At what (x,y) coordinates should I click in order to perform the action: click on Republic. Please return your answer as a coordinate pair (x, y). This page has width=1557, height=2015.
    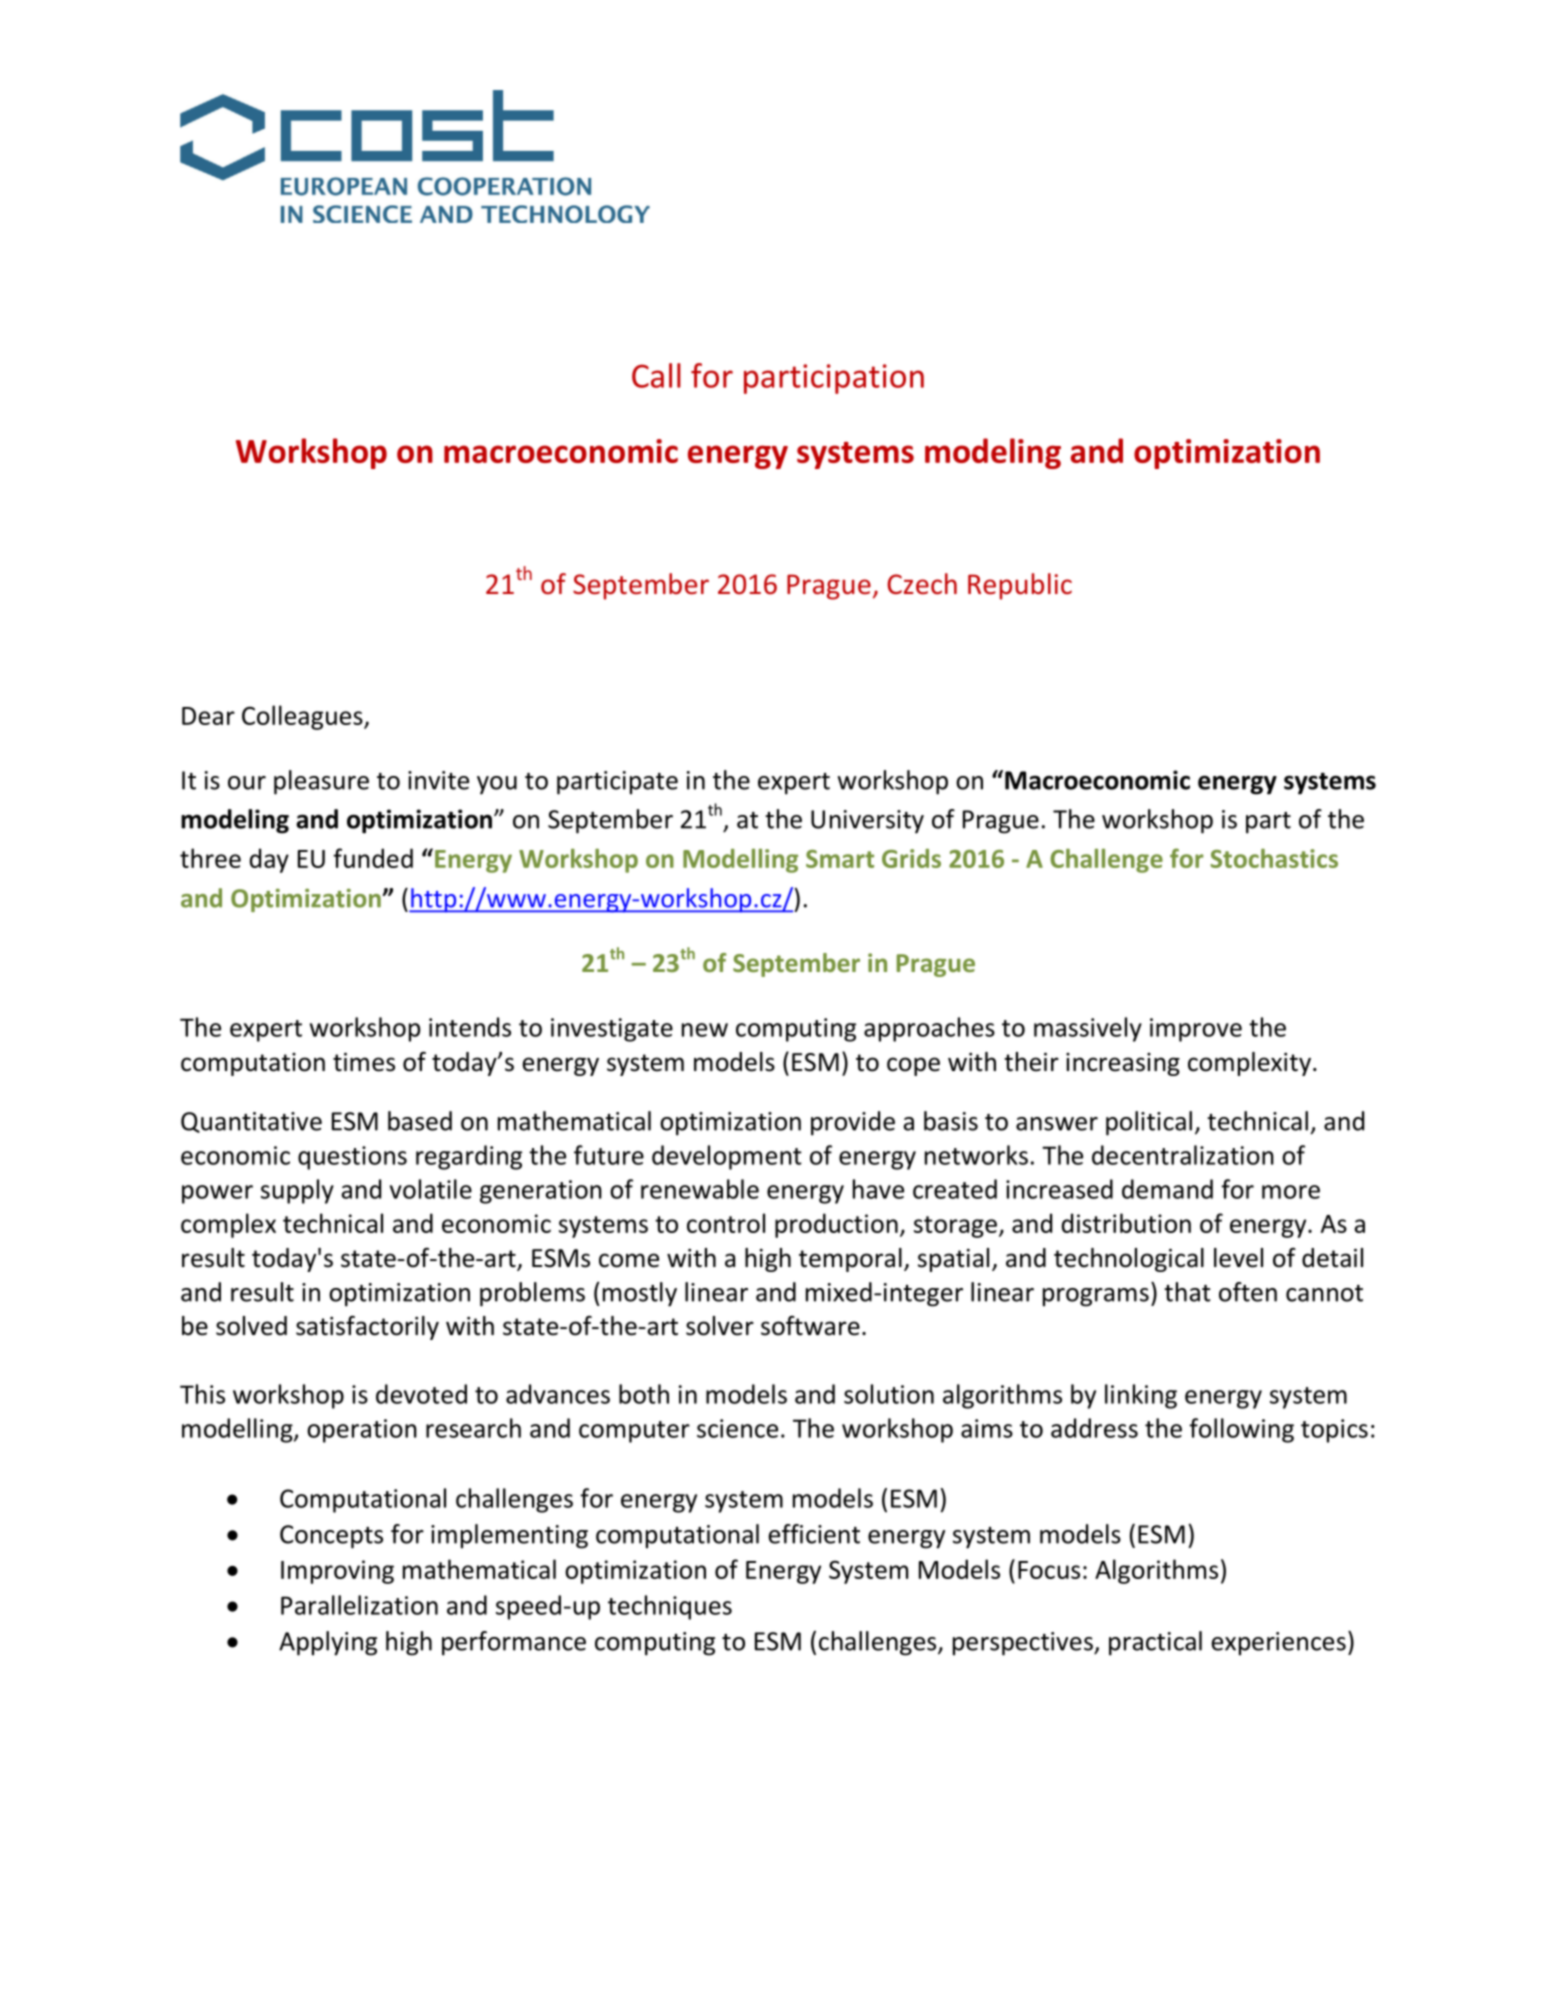
    Looking at the image, I should click on (1020, 586).
